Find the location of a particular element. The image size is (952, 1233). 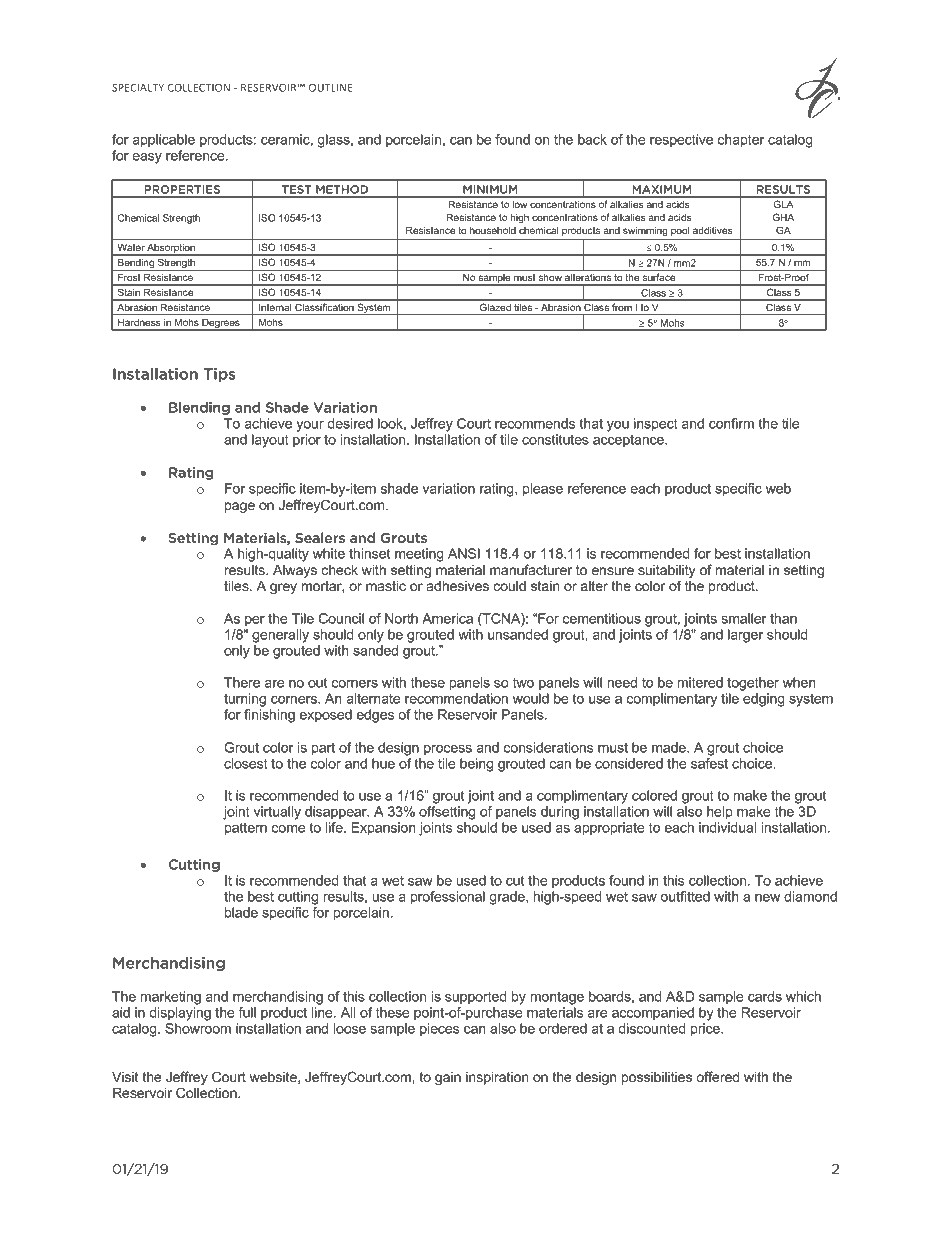

safest is located at coordinates (709, 763).
